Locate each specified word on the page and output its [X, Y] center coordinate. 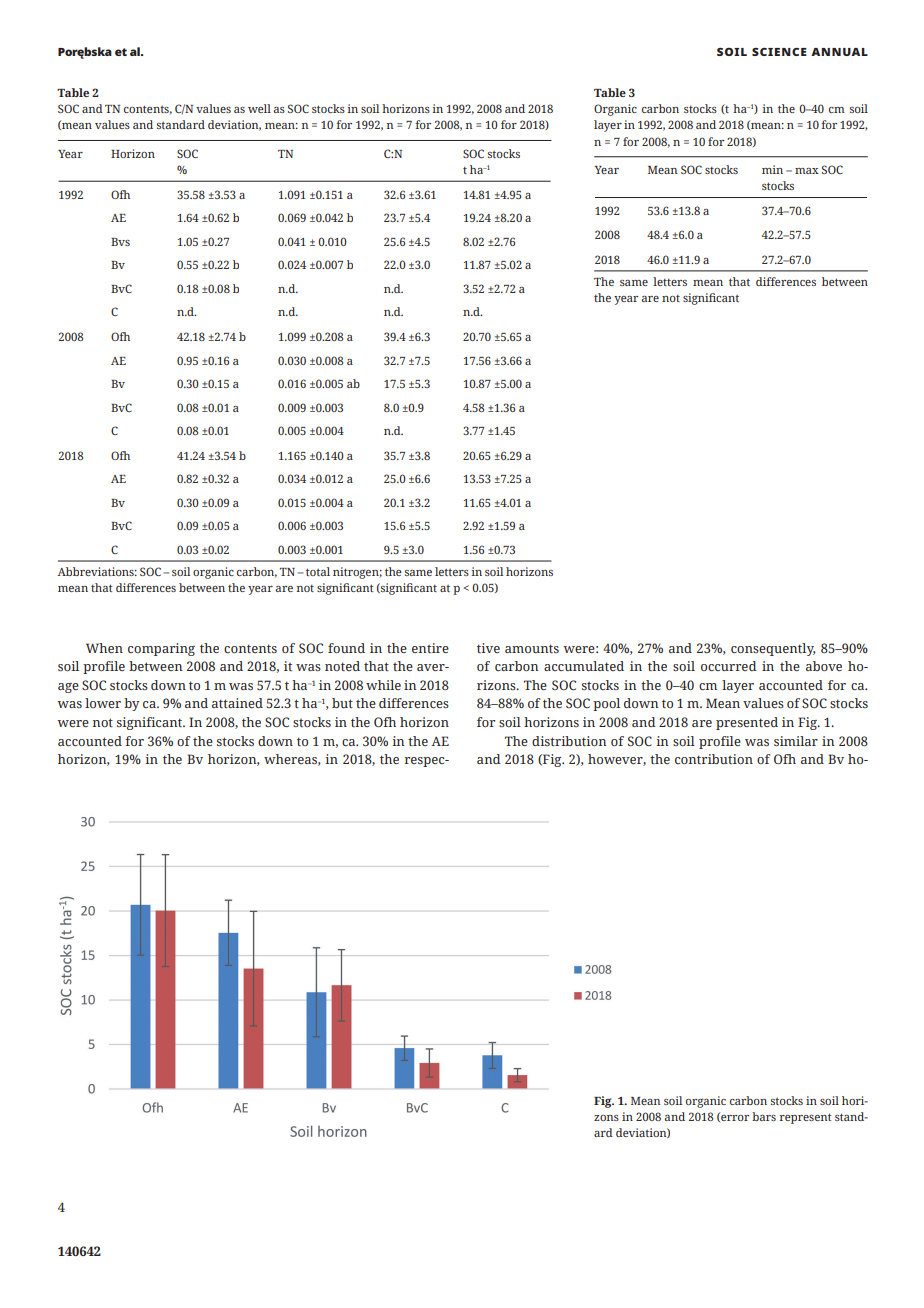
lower [103, 703]
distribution [569, 741]
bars [764, 1116]
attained [237, 703]
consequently [773, 649]
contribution [714, 759]
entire [430, 648]
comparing [161, 649]
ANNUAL [839, 52]
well [259, 108]
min [772, 169]
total [318, 571]
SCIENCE [779, 52]
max [807, 171]
